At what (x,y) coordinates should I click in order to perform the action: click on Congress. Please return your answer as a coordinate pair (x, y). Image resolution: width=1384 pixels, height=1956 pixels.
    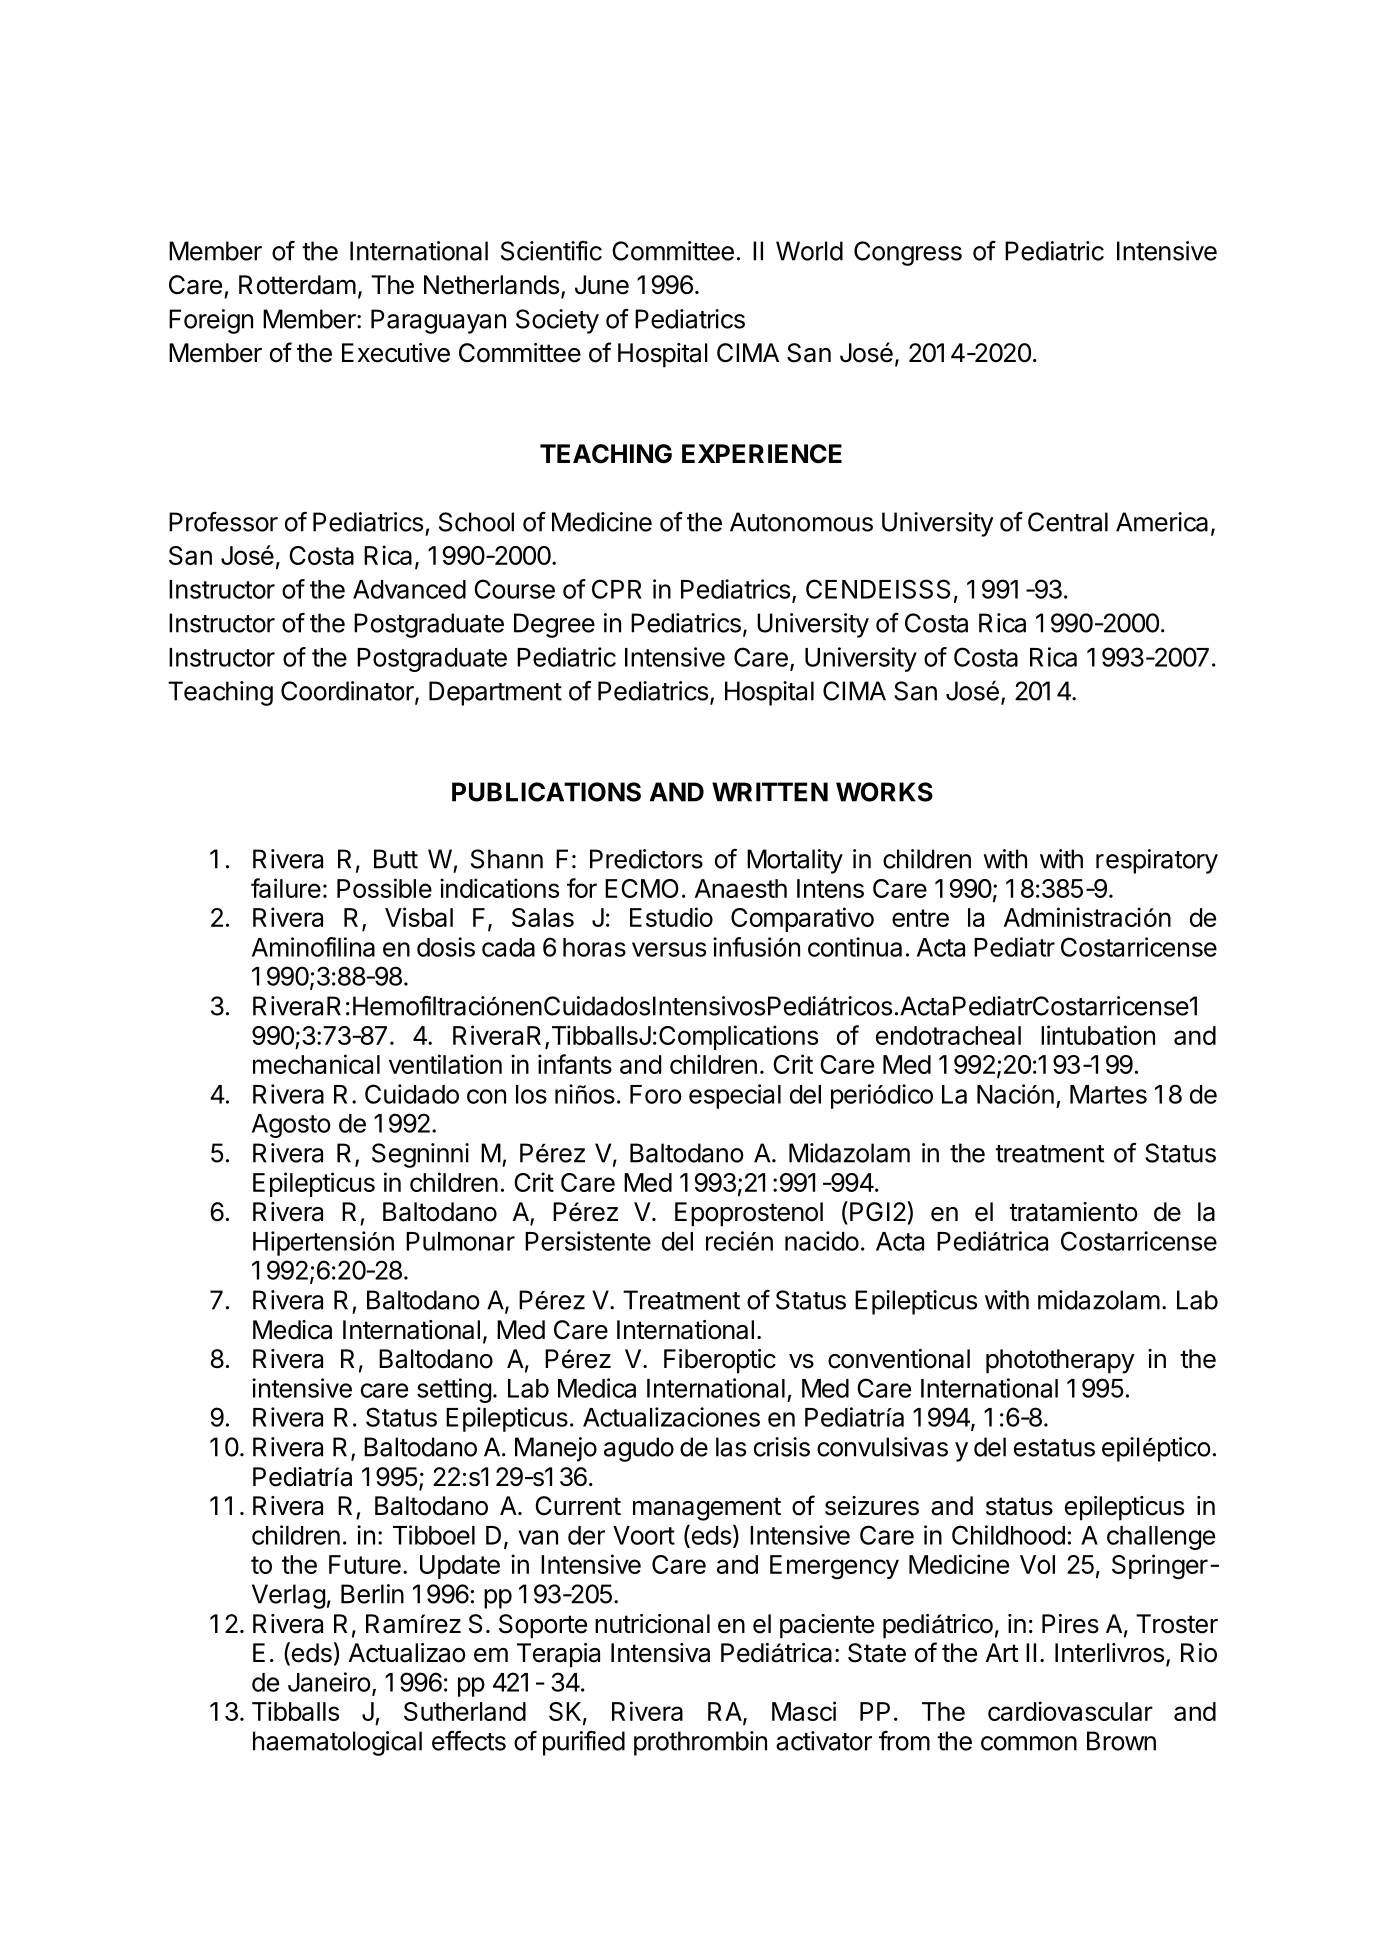
    Looking at the image, I should click on (908, 253).
